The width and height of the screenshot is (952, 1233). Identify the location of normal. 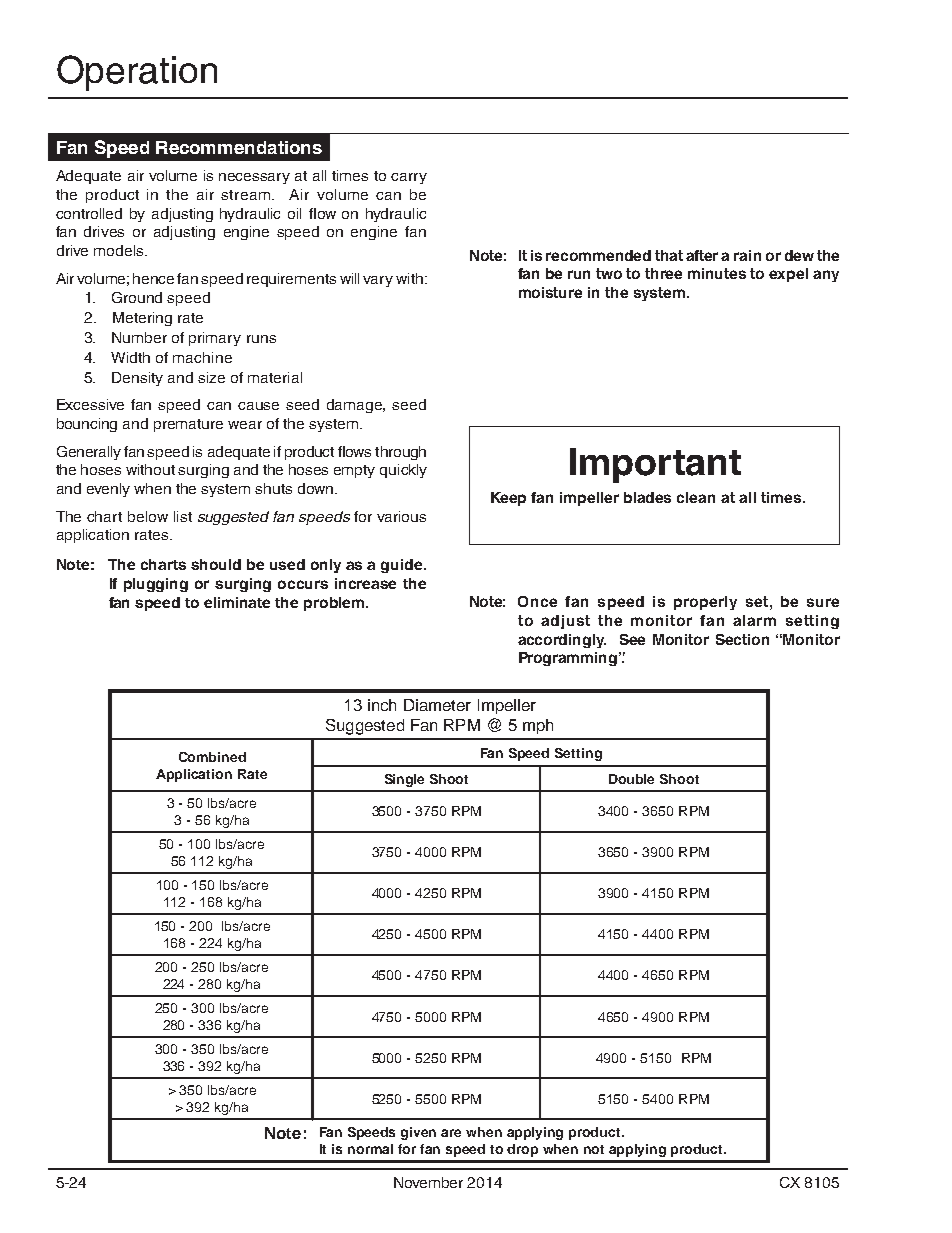
(370, 1149).
